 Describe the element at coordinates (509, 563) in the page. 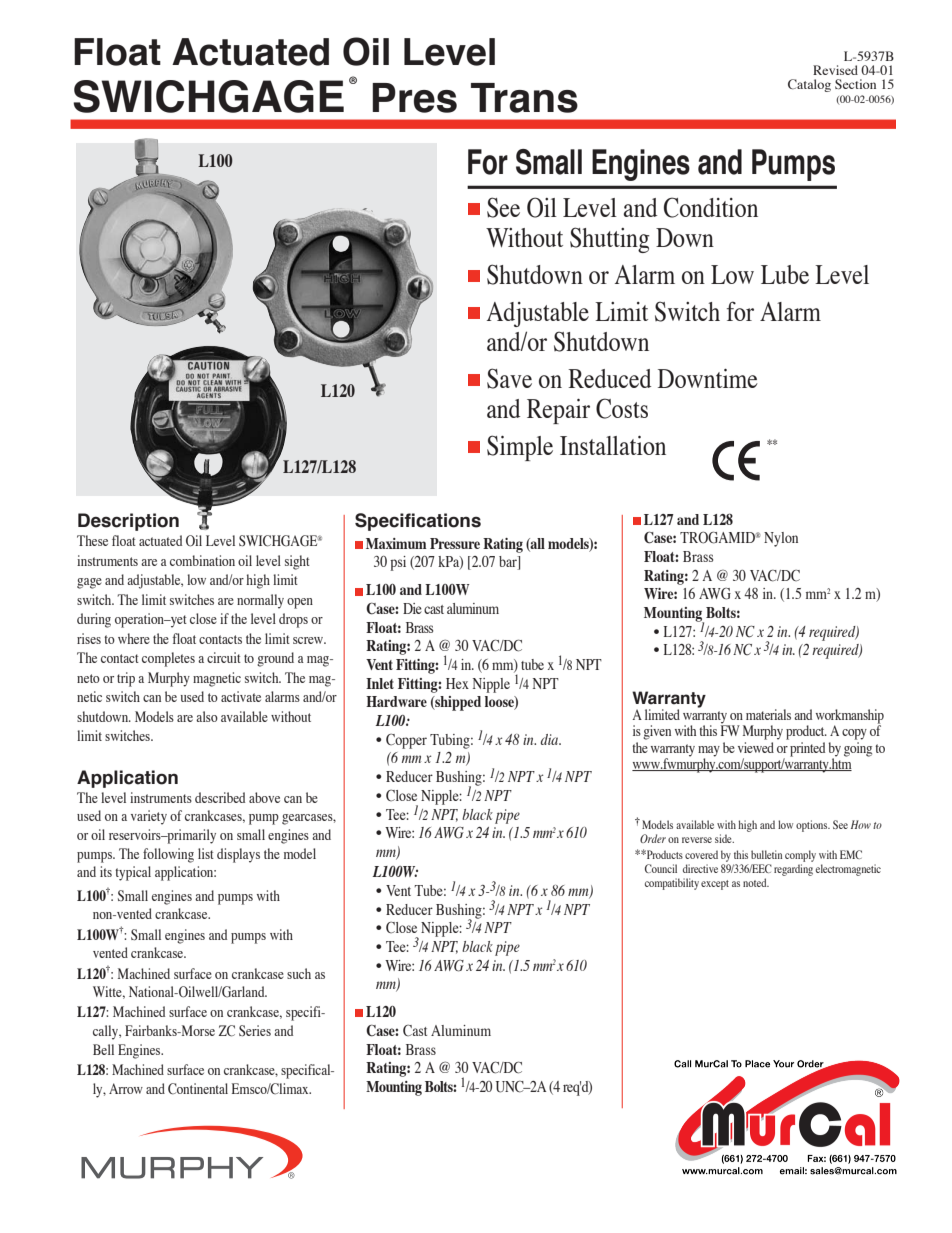

I see `bar` at that location.
